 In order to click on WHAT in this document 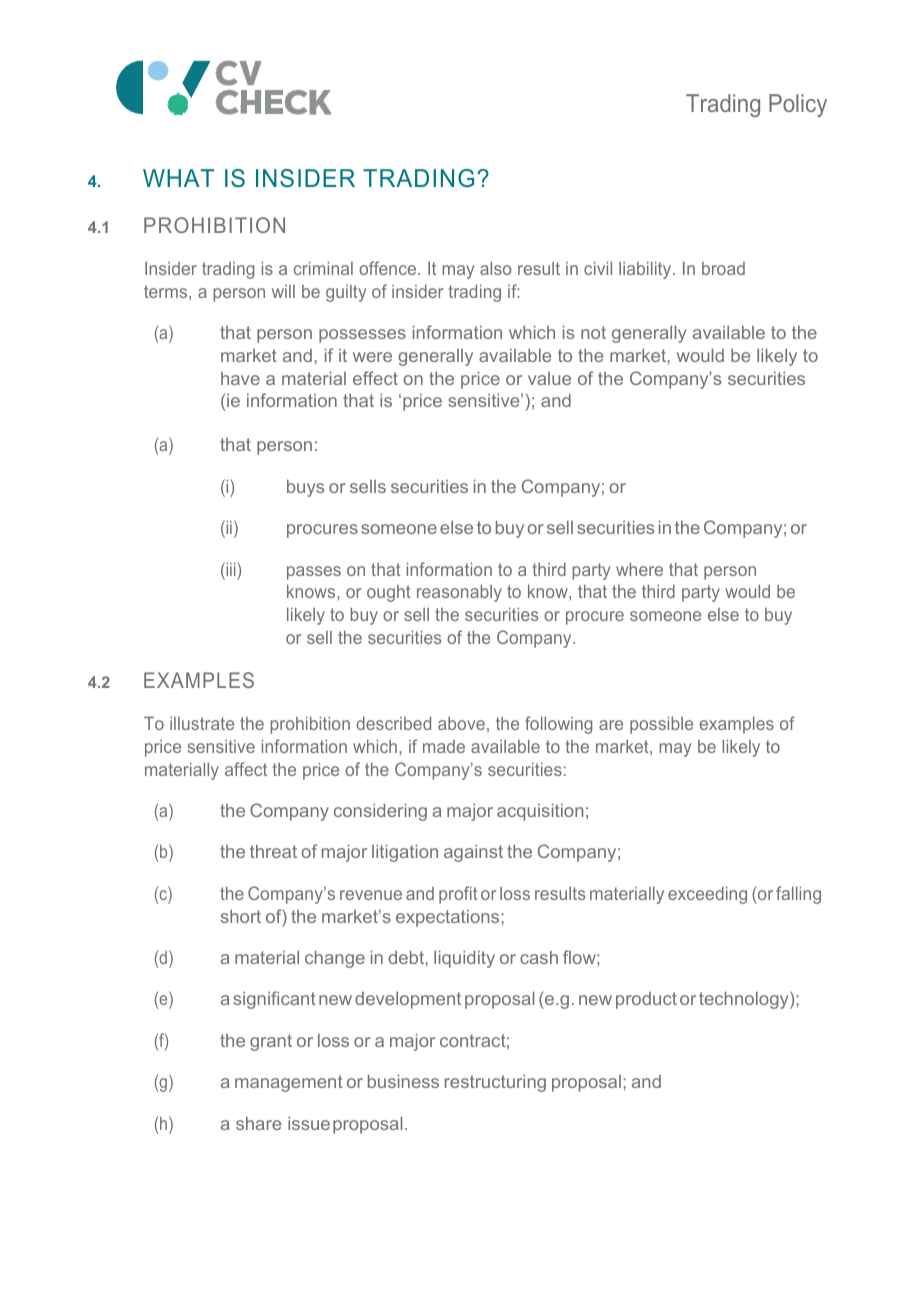, I will do `click(178, 178)`.
